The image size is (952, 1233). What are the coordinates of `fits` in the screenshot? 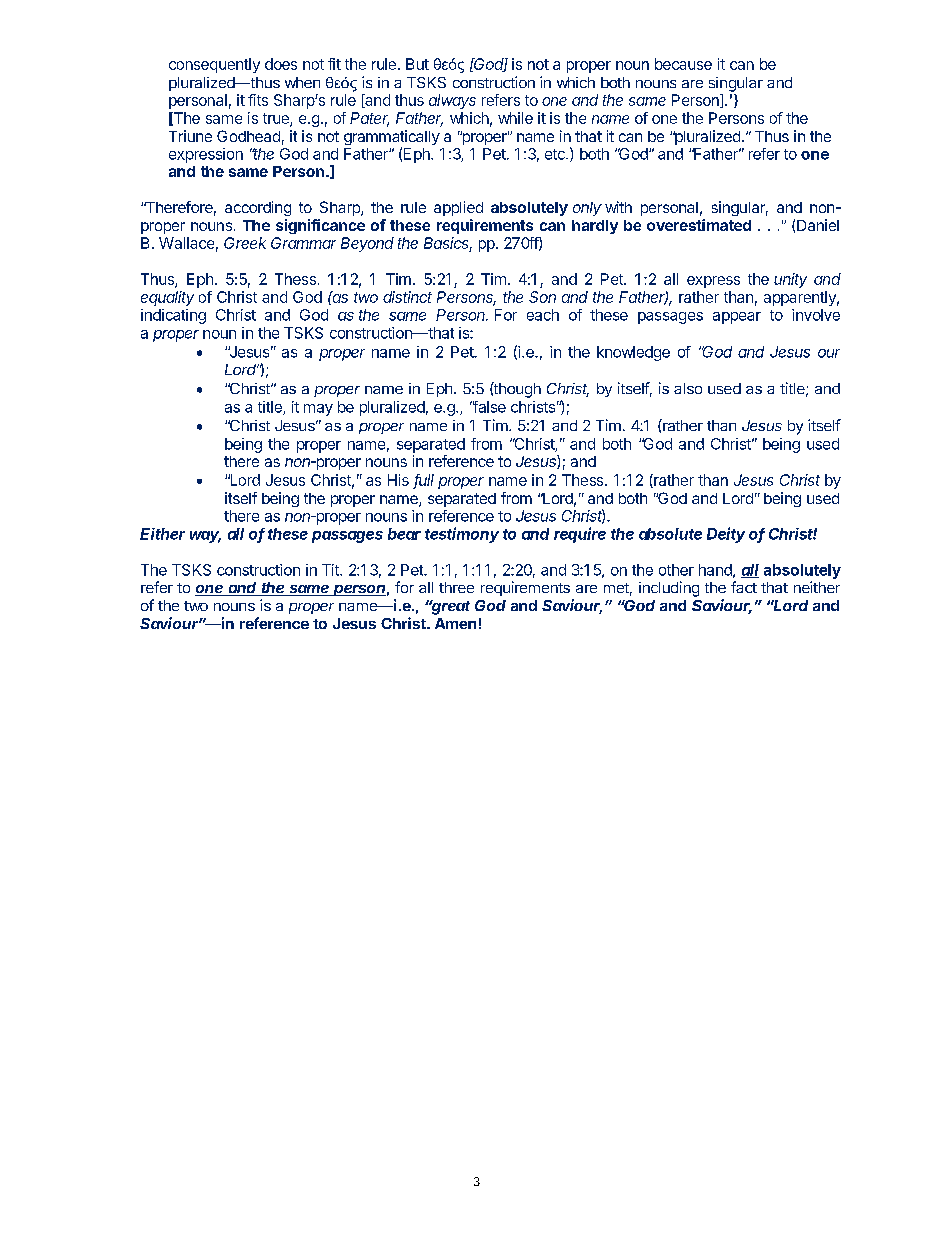 It's located at (258, 100).
